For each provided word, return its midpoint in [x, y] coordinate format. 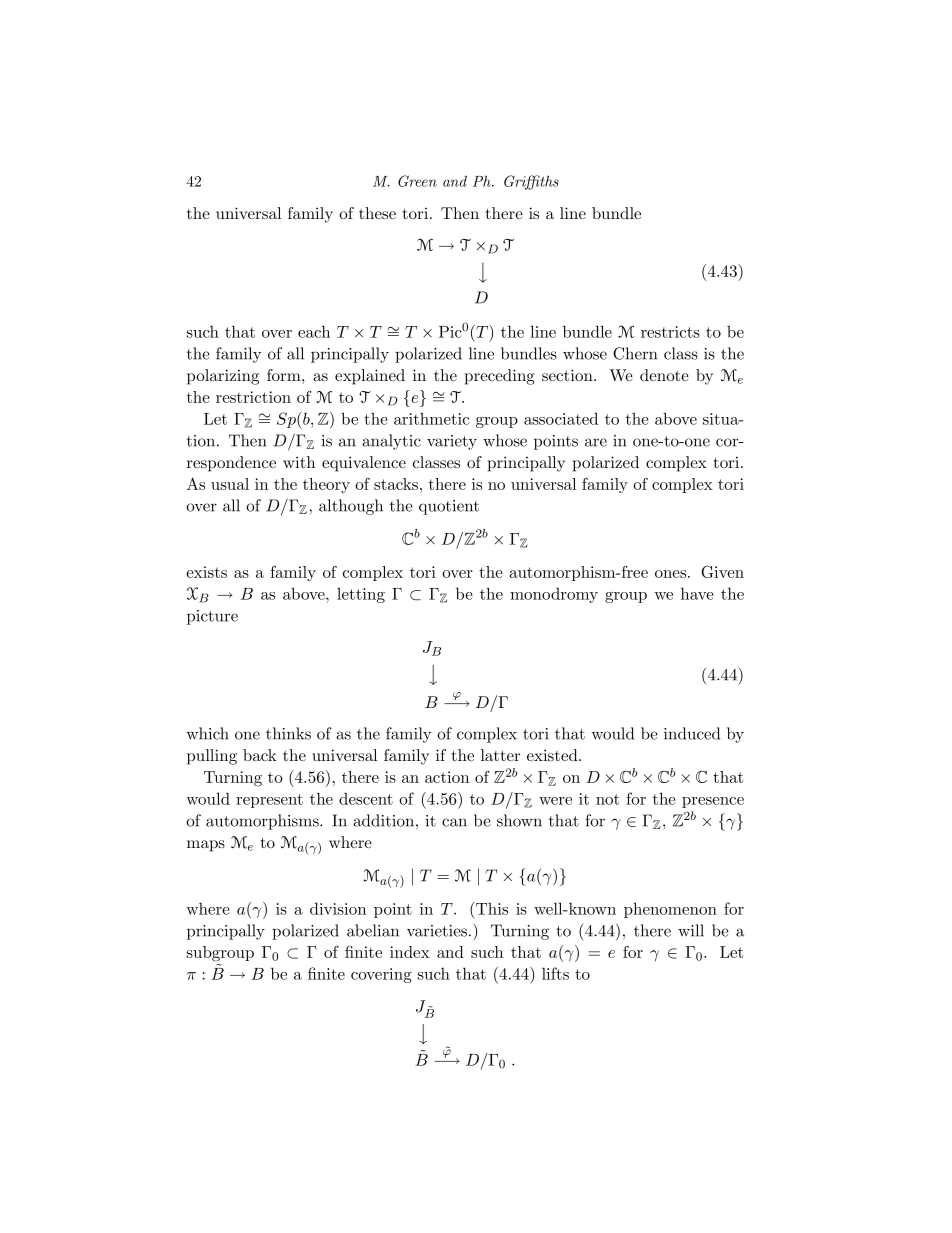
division [338, 908]
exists [206, 572]
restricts [670, 332]
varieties [438, 931]
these [377, 213]
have [697, 593]
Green [417, 181]
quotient [449, 507]
